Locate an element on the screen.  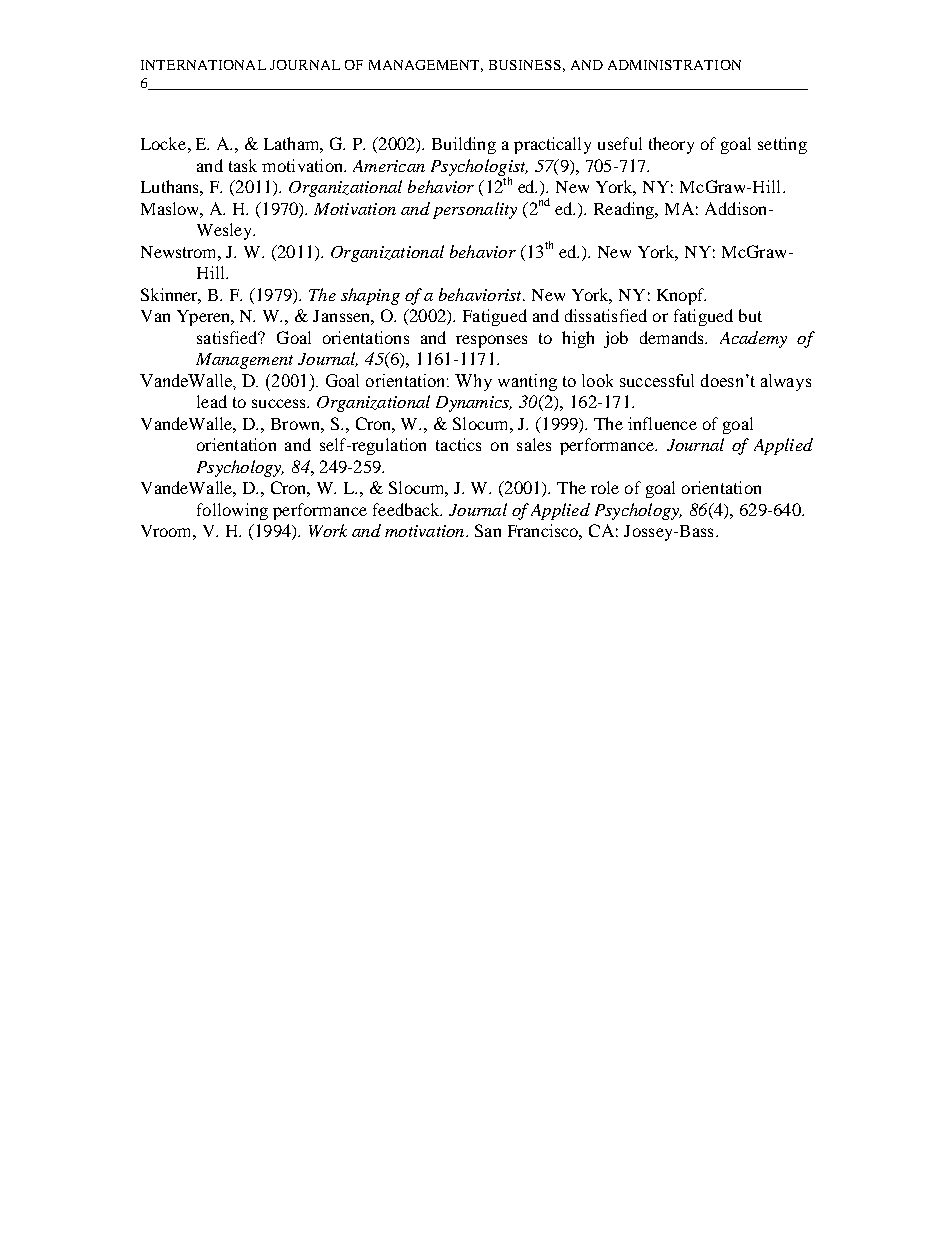
BUSINESS is located at coordinates (525, 65).
